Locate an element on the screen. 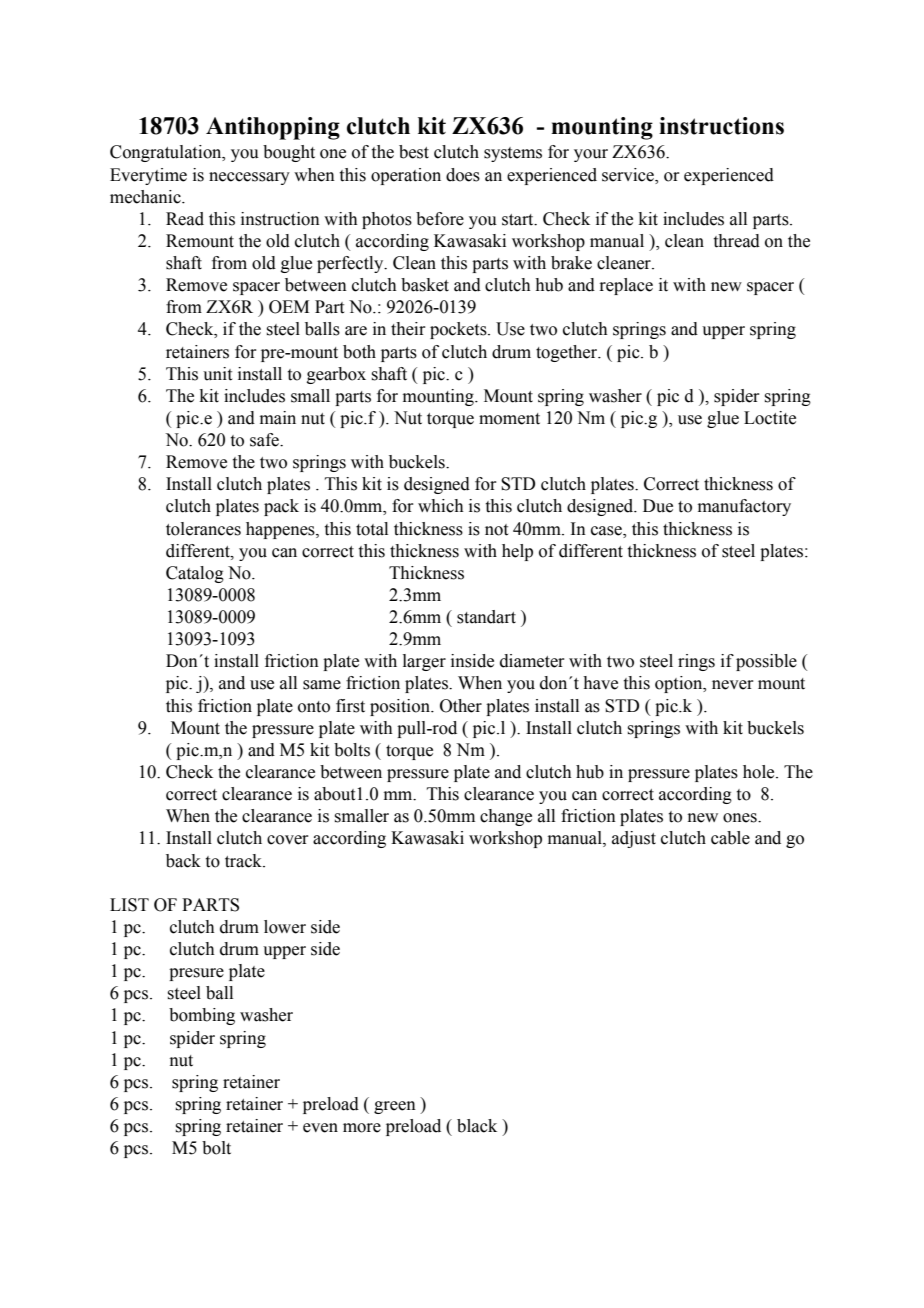  Other is located at coordinates (461, 706).
